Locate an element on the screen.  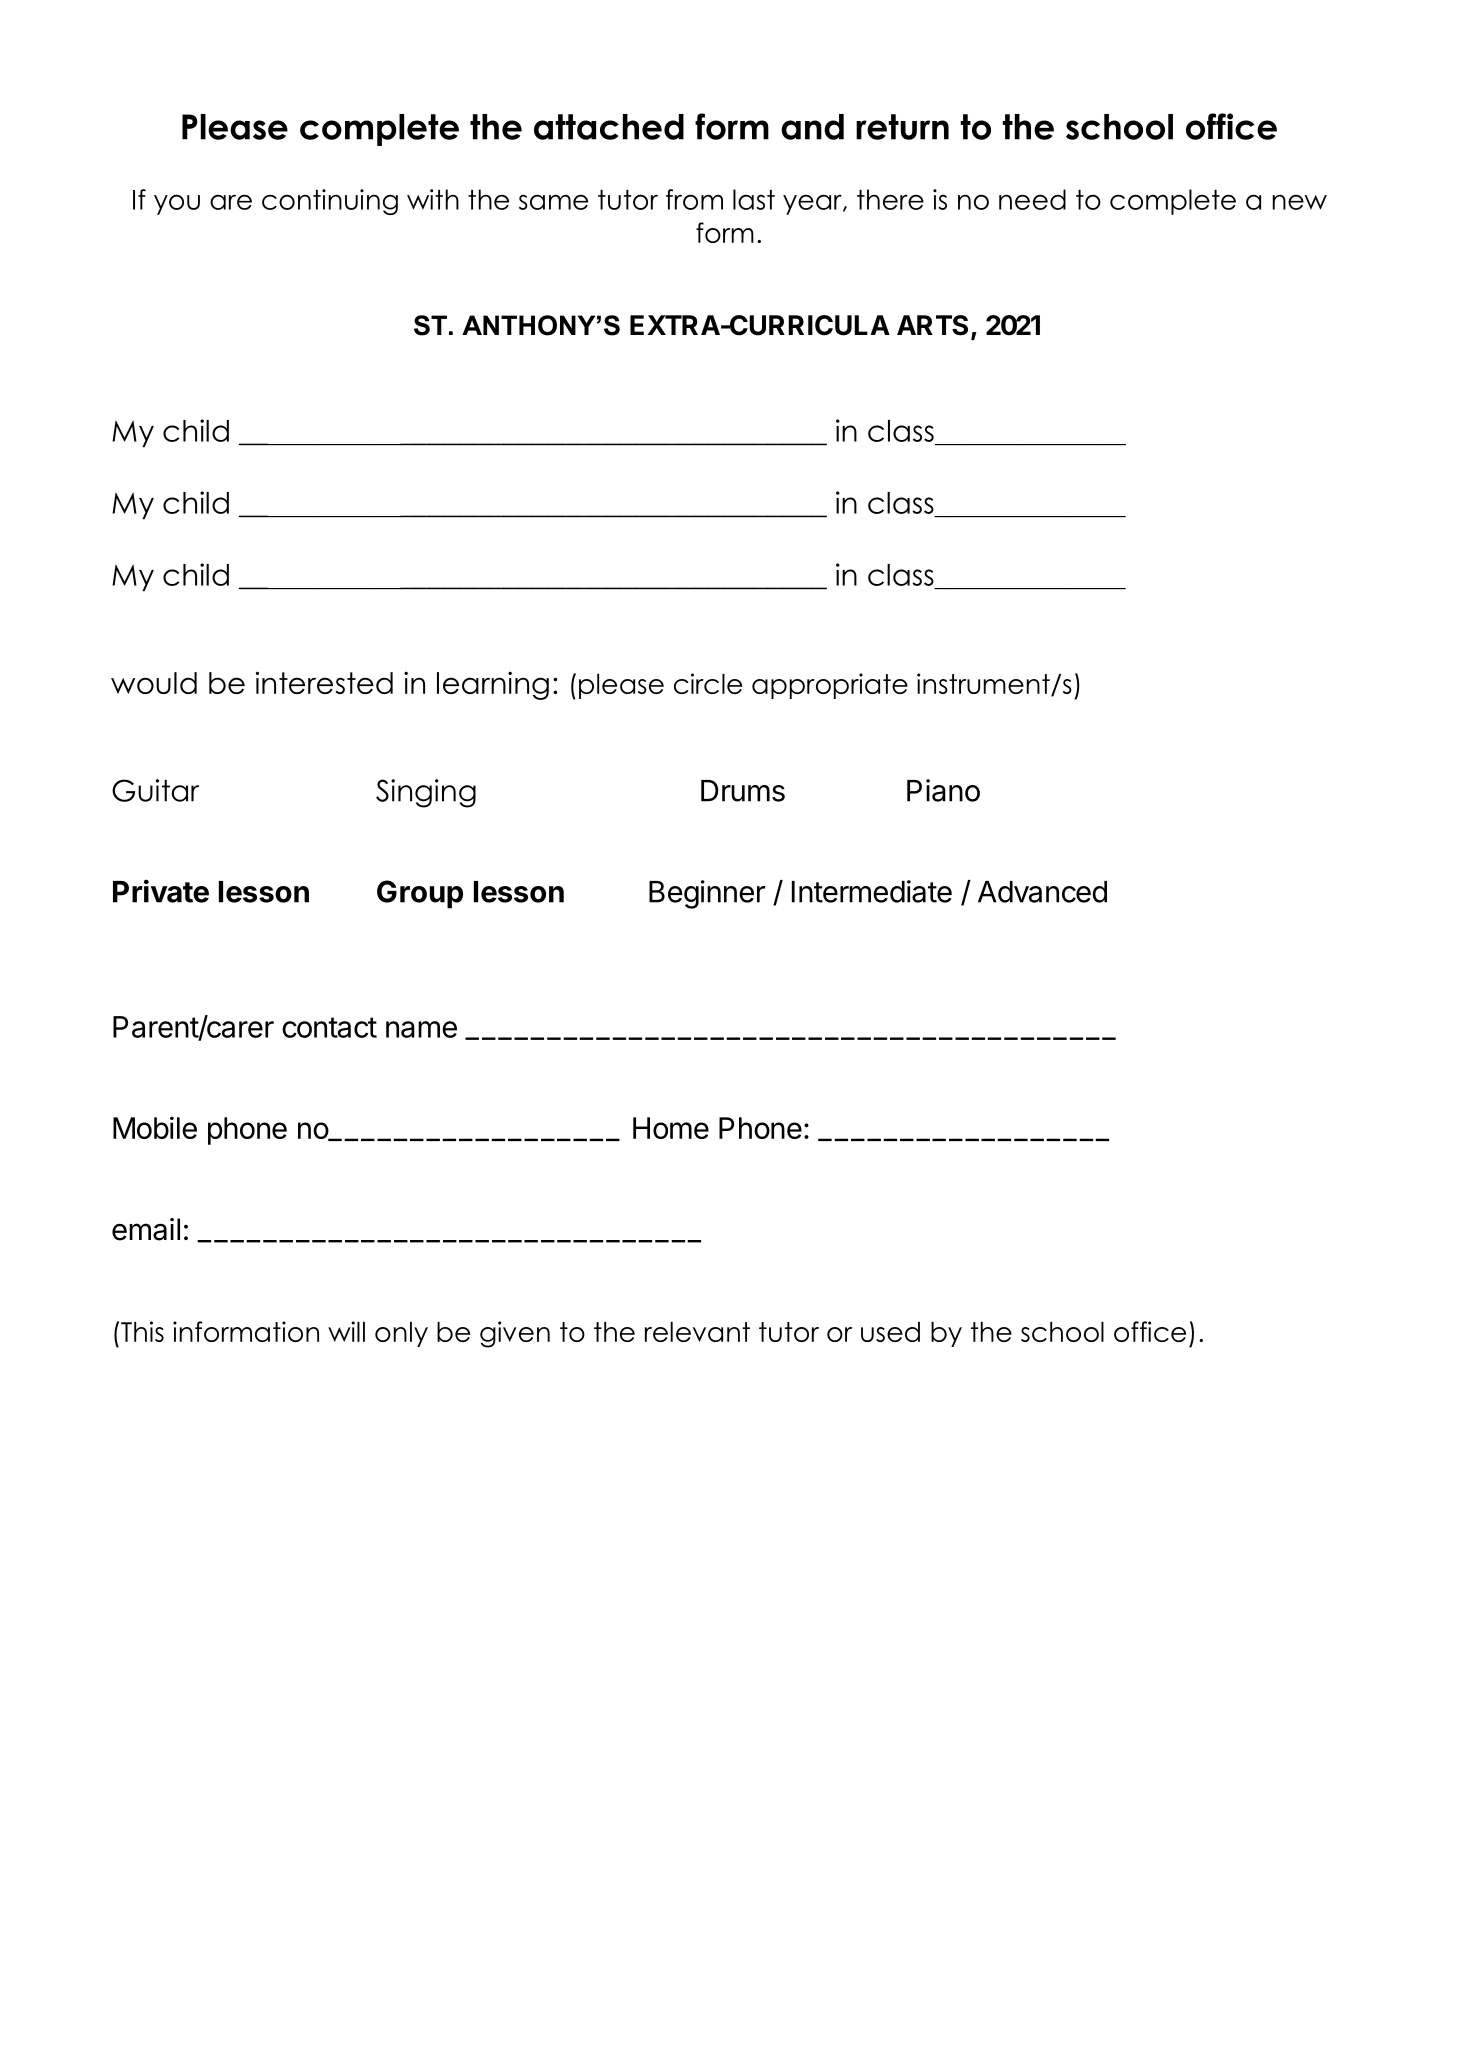
Advanced is located at coordinates (1042, 892).
